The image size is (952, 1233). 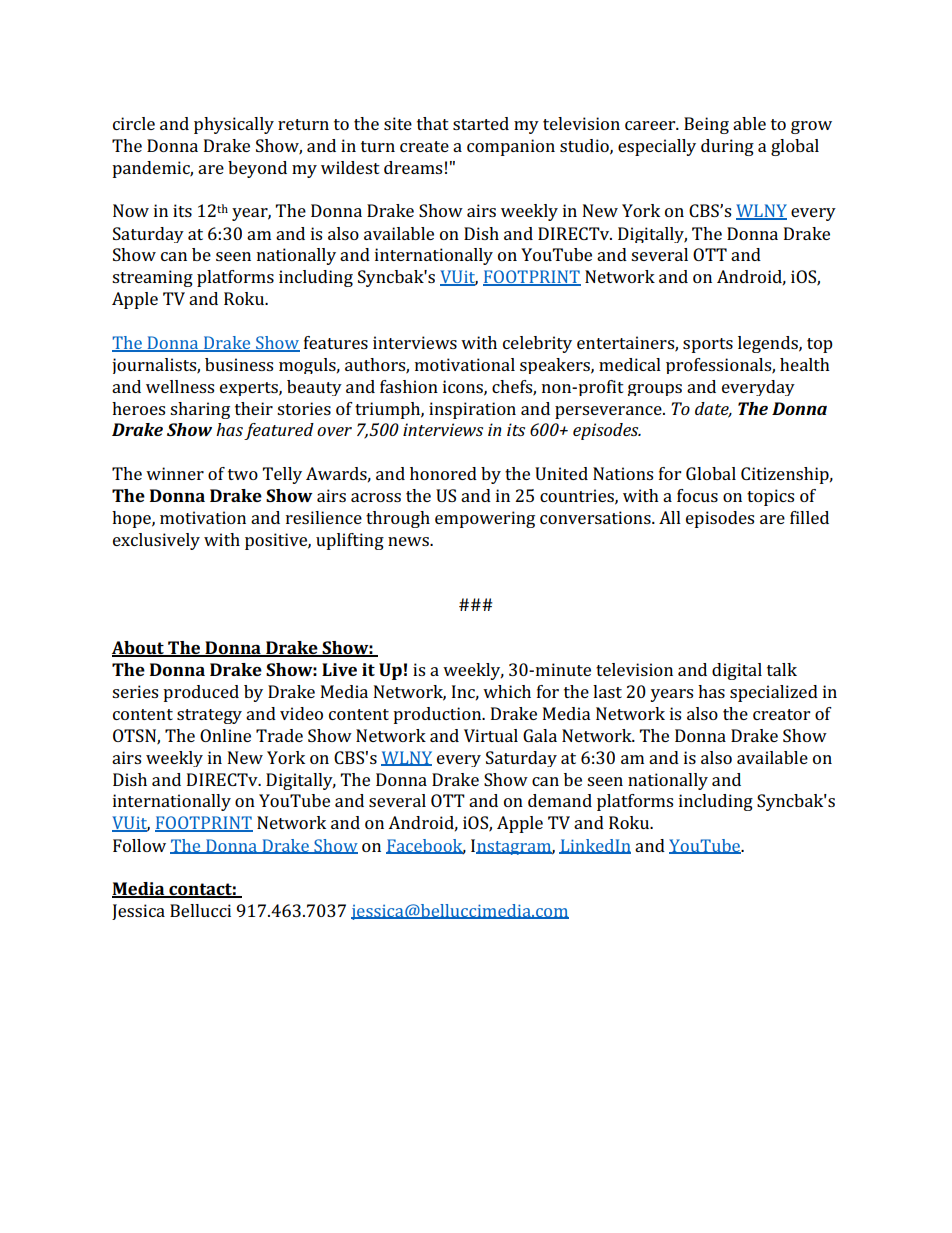 I want to click on groups, so click(x=655, y=390).
